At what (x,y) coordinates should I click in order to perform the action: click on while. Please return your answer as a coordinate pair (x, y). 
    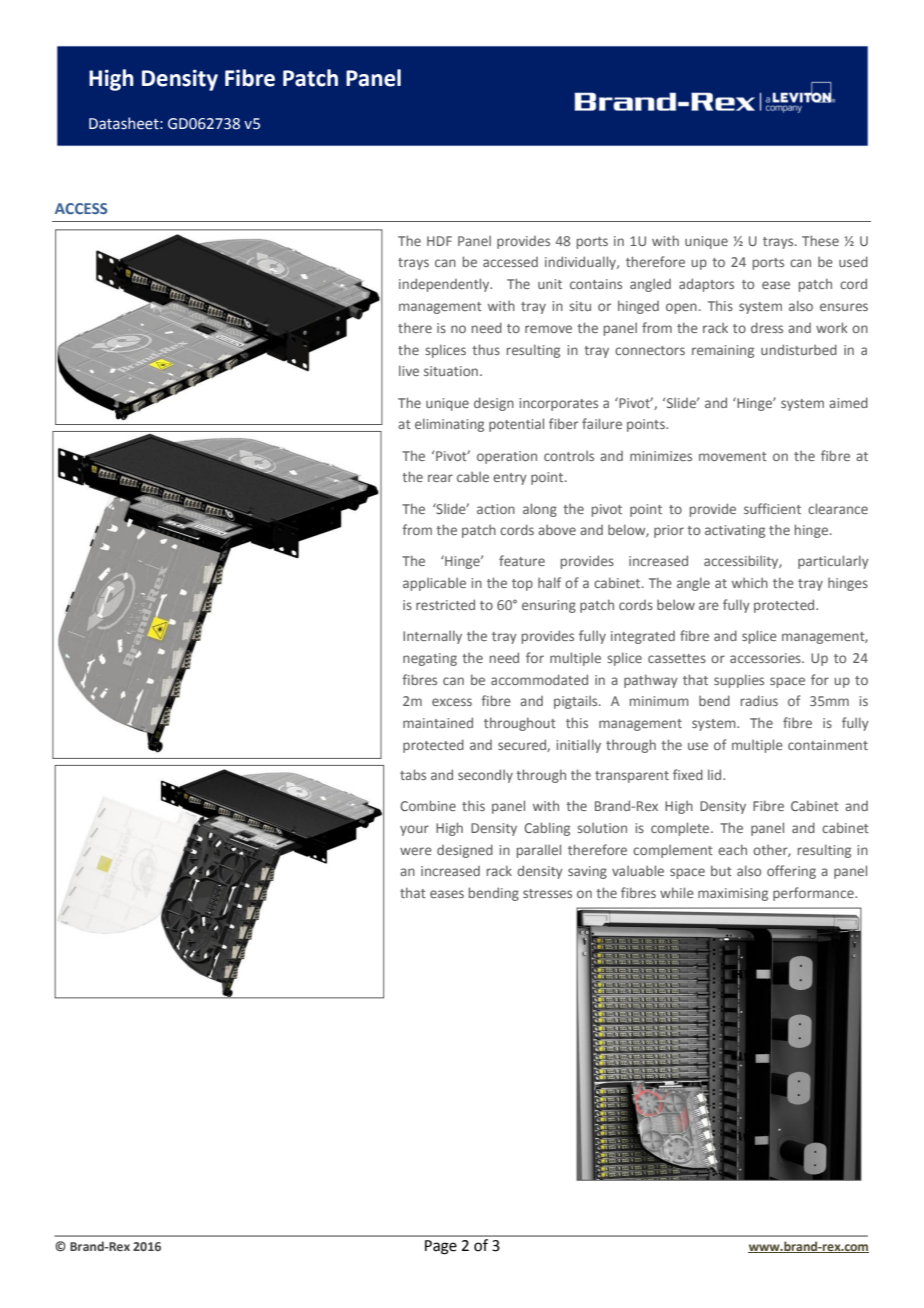
    Looking at the image, I should click on (677, 892).
